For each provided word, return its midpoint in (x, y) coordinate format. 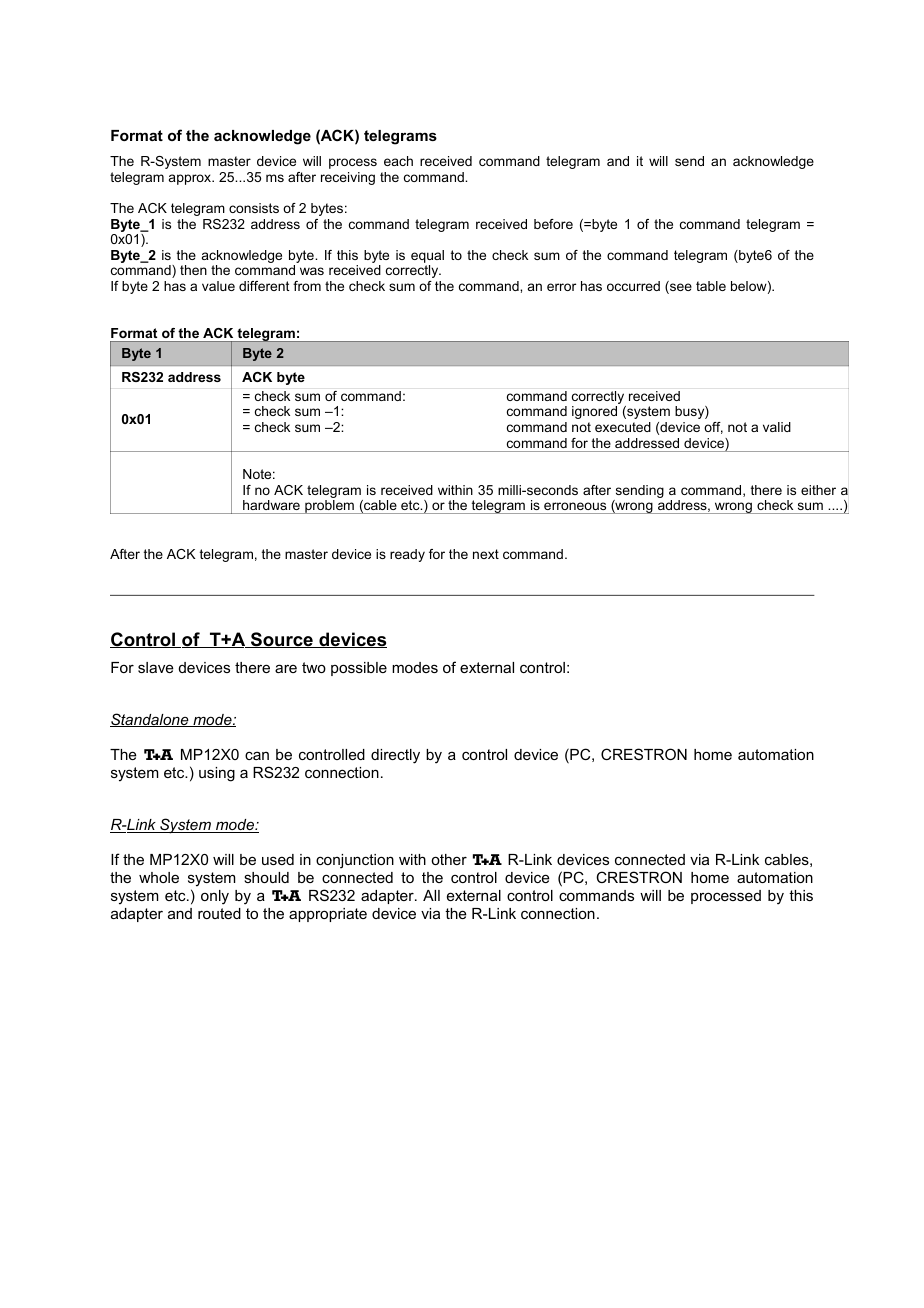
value (218, 286)
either (818, 490)
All (431, 895)
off (713, 428)
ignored (594, 412)
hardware (271, 505)
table (711, 286)
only (215, 897)
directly (395, 756)
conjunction (355, 861)
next (486, 554)
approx (191, 179)
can (257, 755)
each (398, 161)
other (449, 859)
